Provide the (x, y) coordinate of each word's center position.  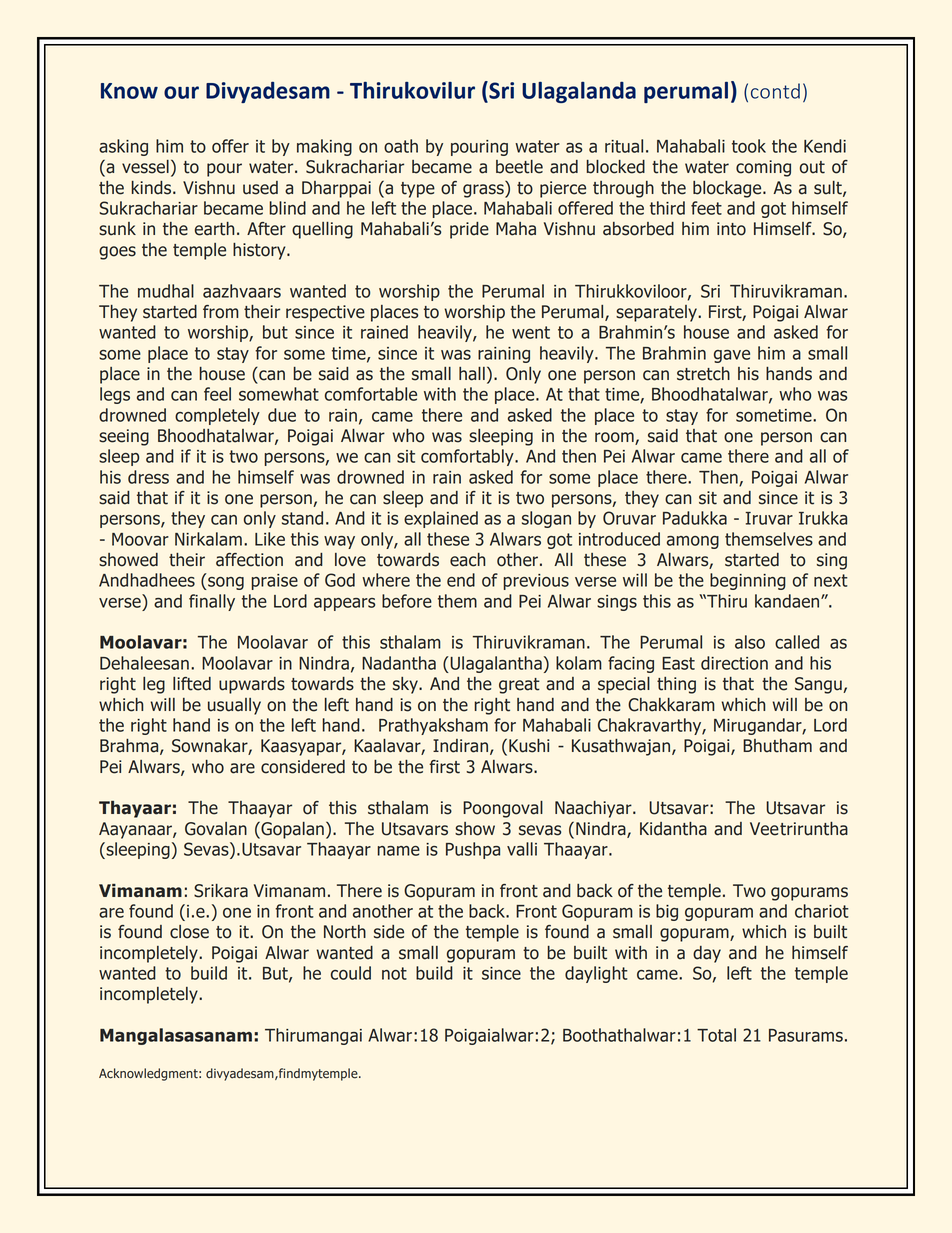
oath (401, 146)
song (225, 583)
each (467, 560)
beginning (748, 581)
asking (123, 147)
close (189, 932)
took (749, 146)
